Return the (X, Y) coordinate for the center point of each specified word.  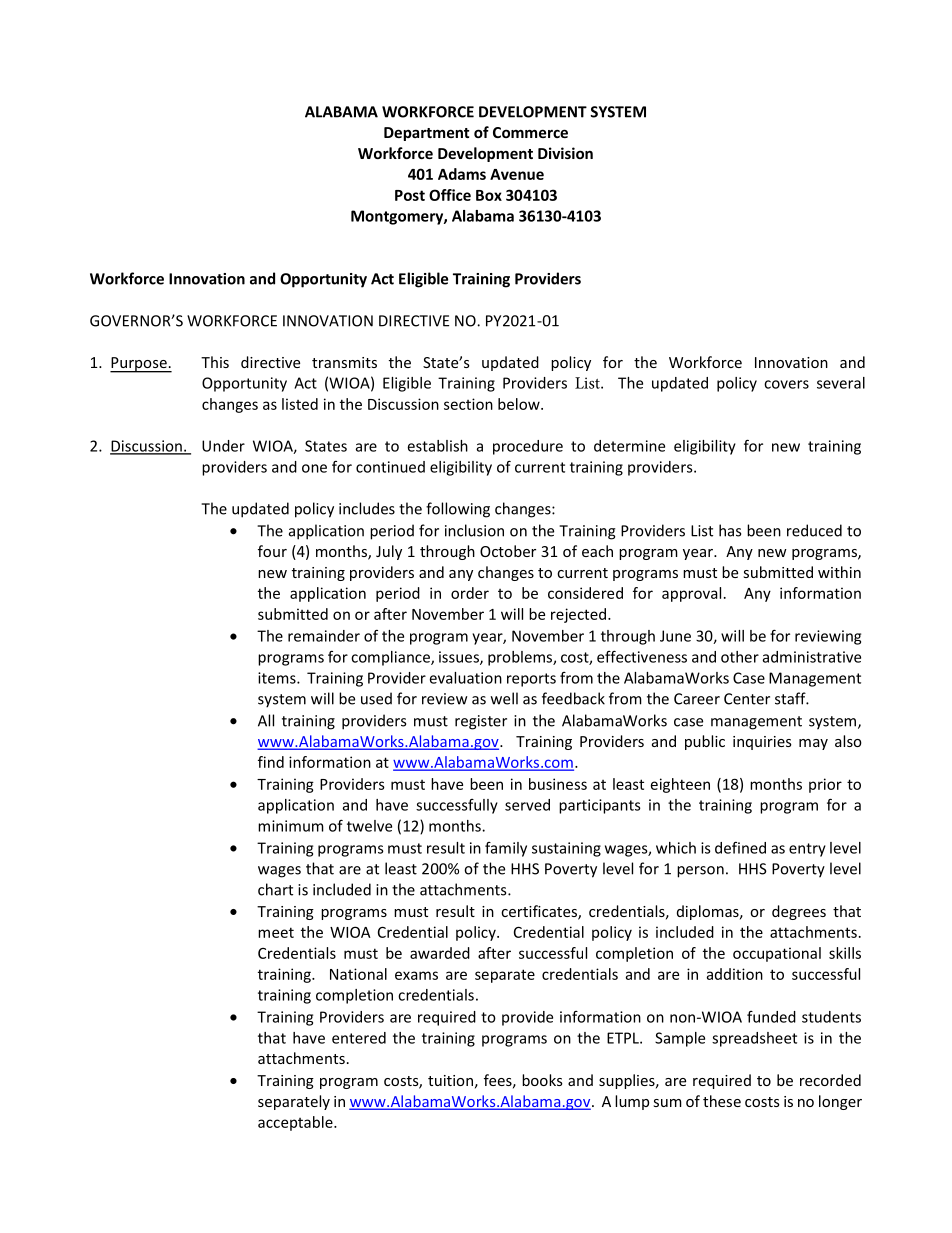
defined (740, 848)
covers (786, 384)
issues (460, 658)
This (215, 362)
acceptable (296, 1123)
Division (565, 153)
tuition (450, 1080)
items (278, 678)
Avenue (517, 174)
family (506, 849)
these (722, 1101)
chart (275, 889)
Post (410, 195)
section (468, 404)
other (740, 657)
